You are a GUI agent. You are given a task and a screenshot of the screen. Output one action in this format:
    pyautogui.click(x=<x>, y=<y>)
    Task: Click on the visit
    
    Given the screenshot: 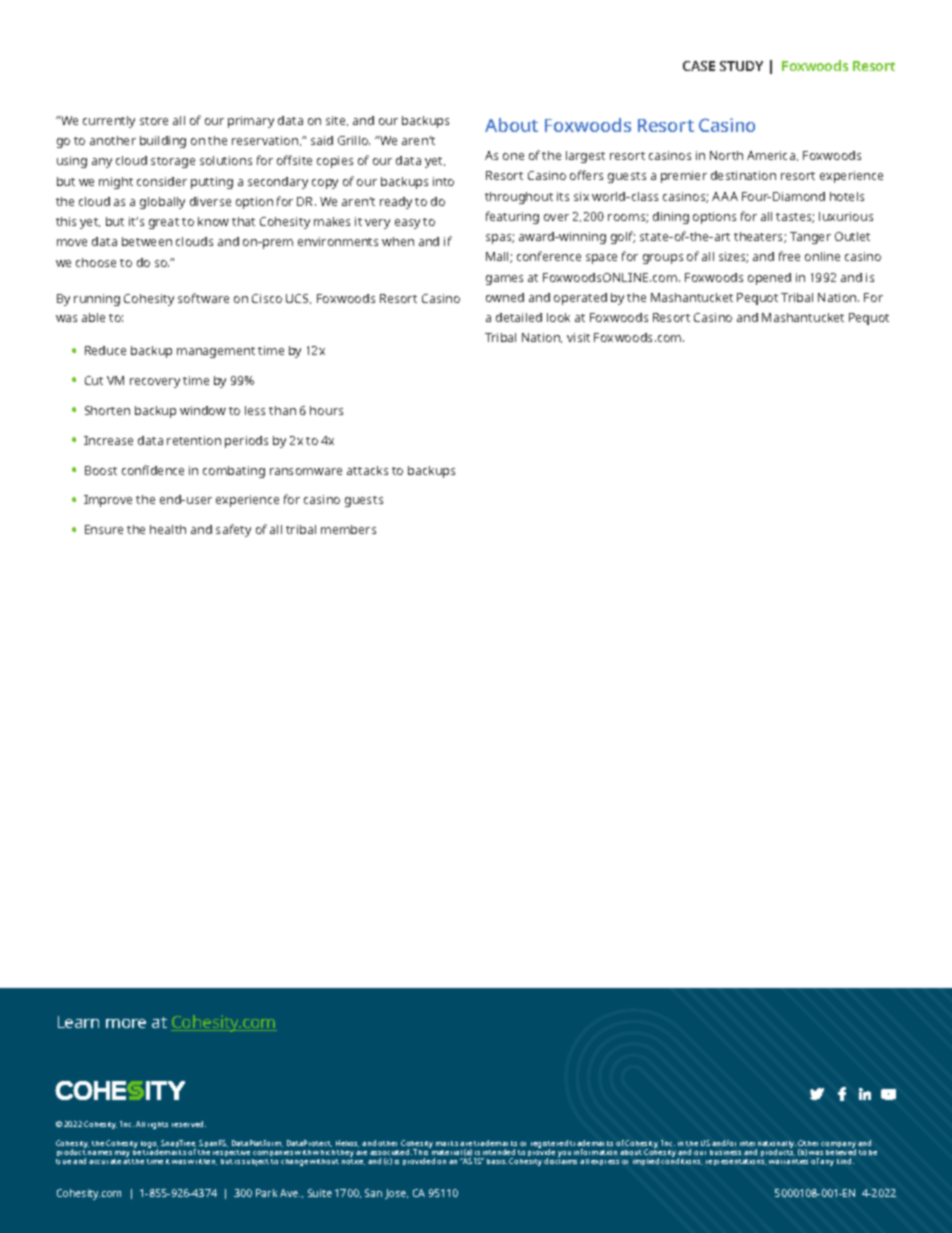 What is the action you would take?
    pyautogui.click(x=578, y=337)
